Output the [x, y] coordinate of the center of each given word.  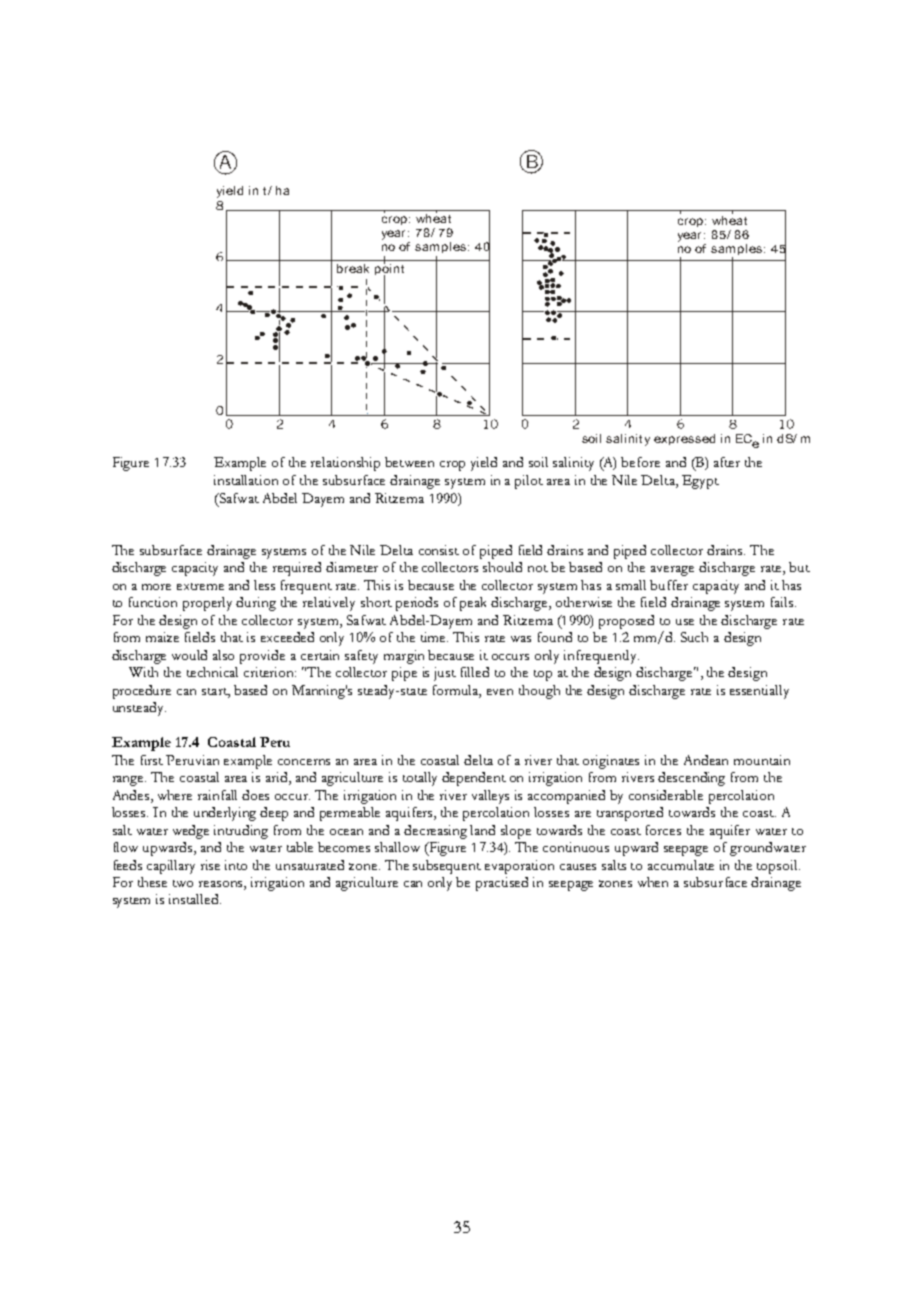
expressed [684, 439]
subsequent [447, 867]
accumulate [681, 865]
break [353, 268]
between [409, 462]
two [183, 883]
